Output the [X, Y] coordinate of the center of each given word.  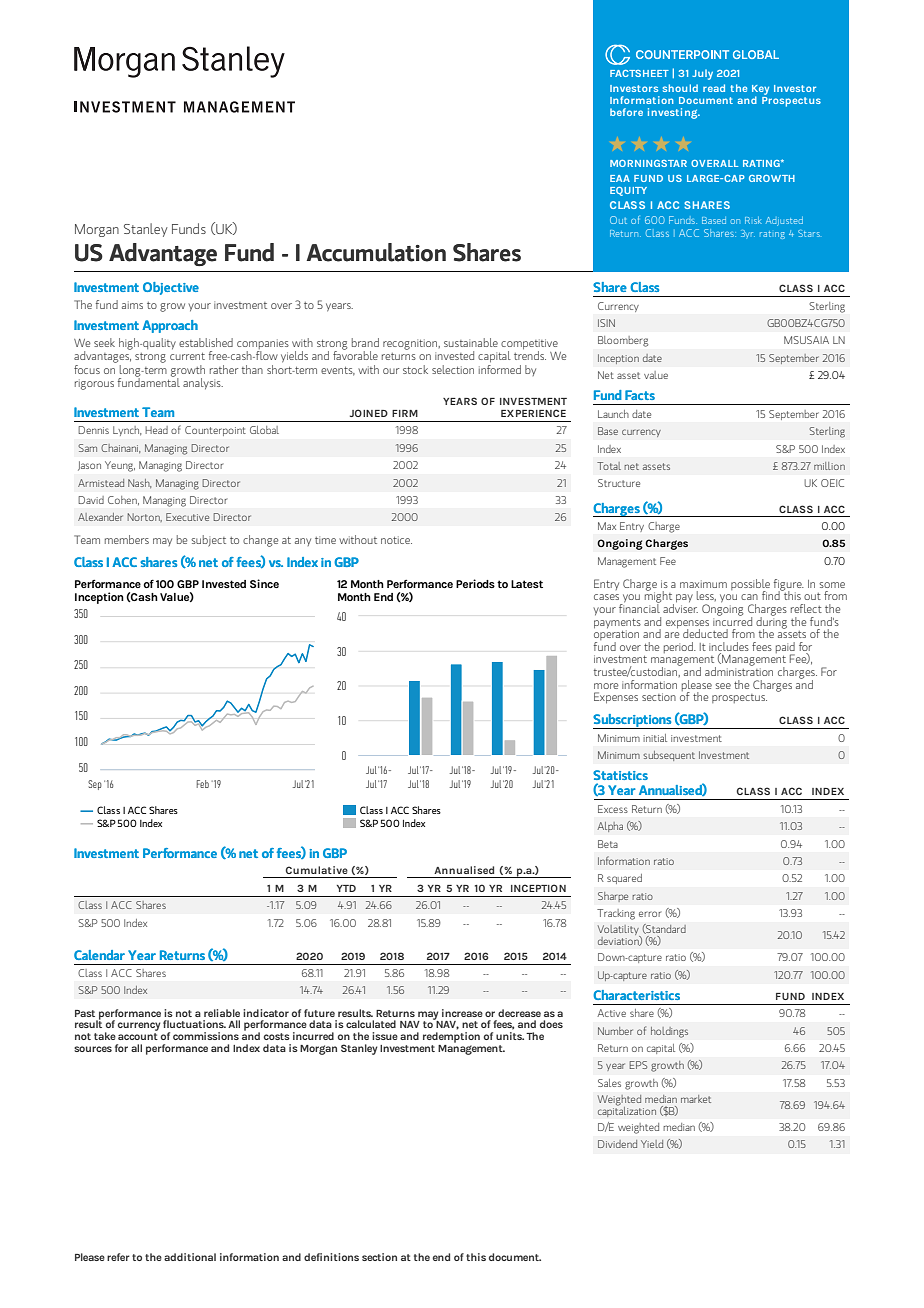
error [650, 914]
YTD [346, 888]
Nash [139, 483]
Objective [171, 288]
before [626, 112]
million [829, 466]
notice [396, 540]
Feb [203, 784]
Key [760, 91]
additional [190, 1257]
